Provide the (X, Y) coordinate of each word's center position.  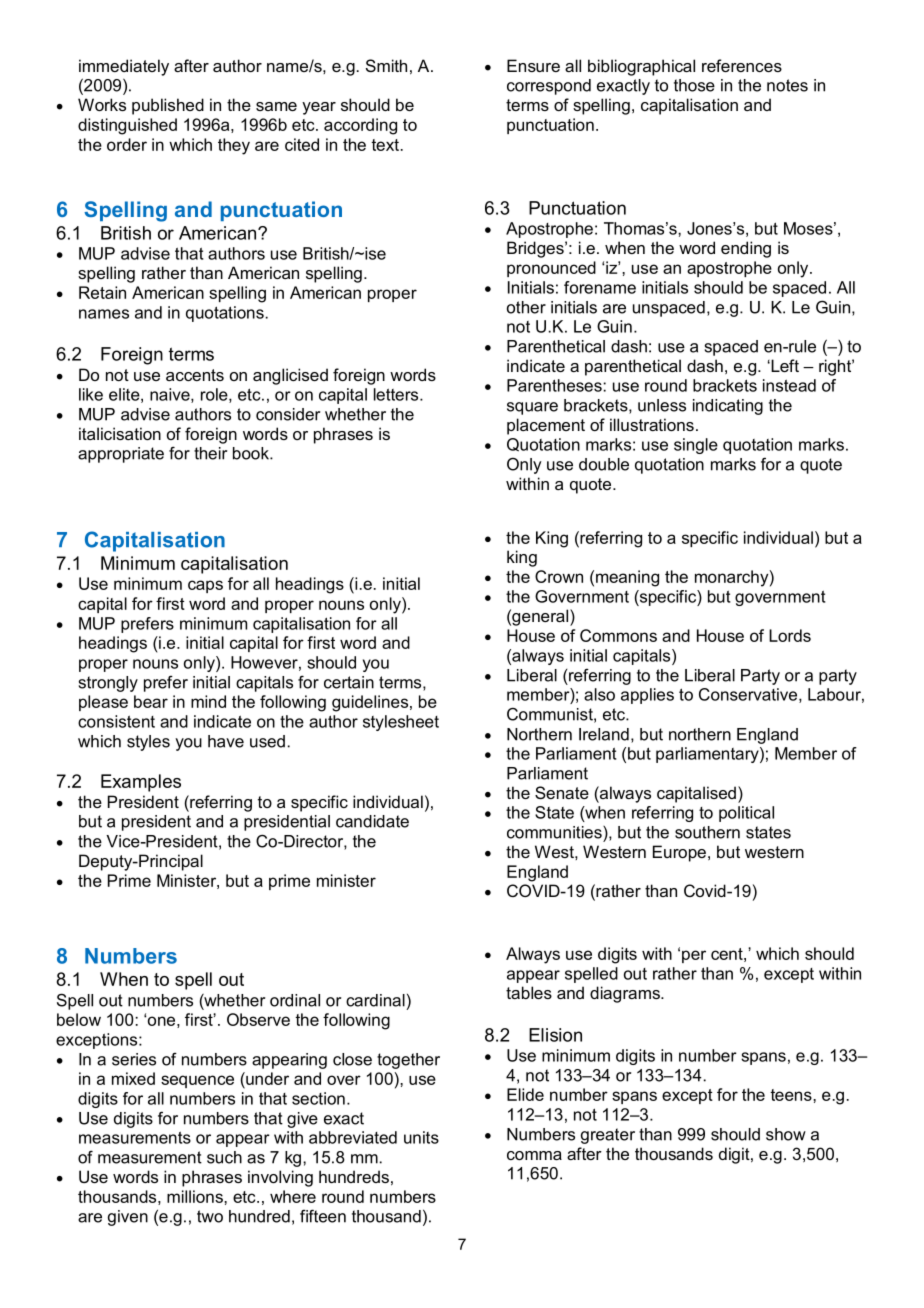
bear (151, 701)
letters (397, 394)
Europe (679, 853)
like (91, 394)
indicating (728, 407)
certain (349, 682)
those (694, 85)
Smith (386, 65)
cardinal (375, 1000)
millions (196, 1196)
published (168, 106)
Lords (790, 635)
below (79, 1019)
